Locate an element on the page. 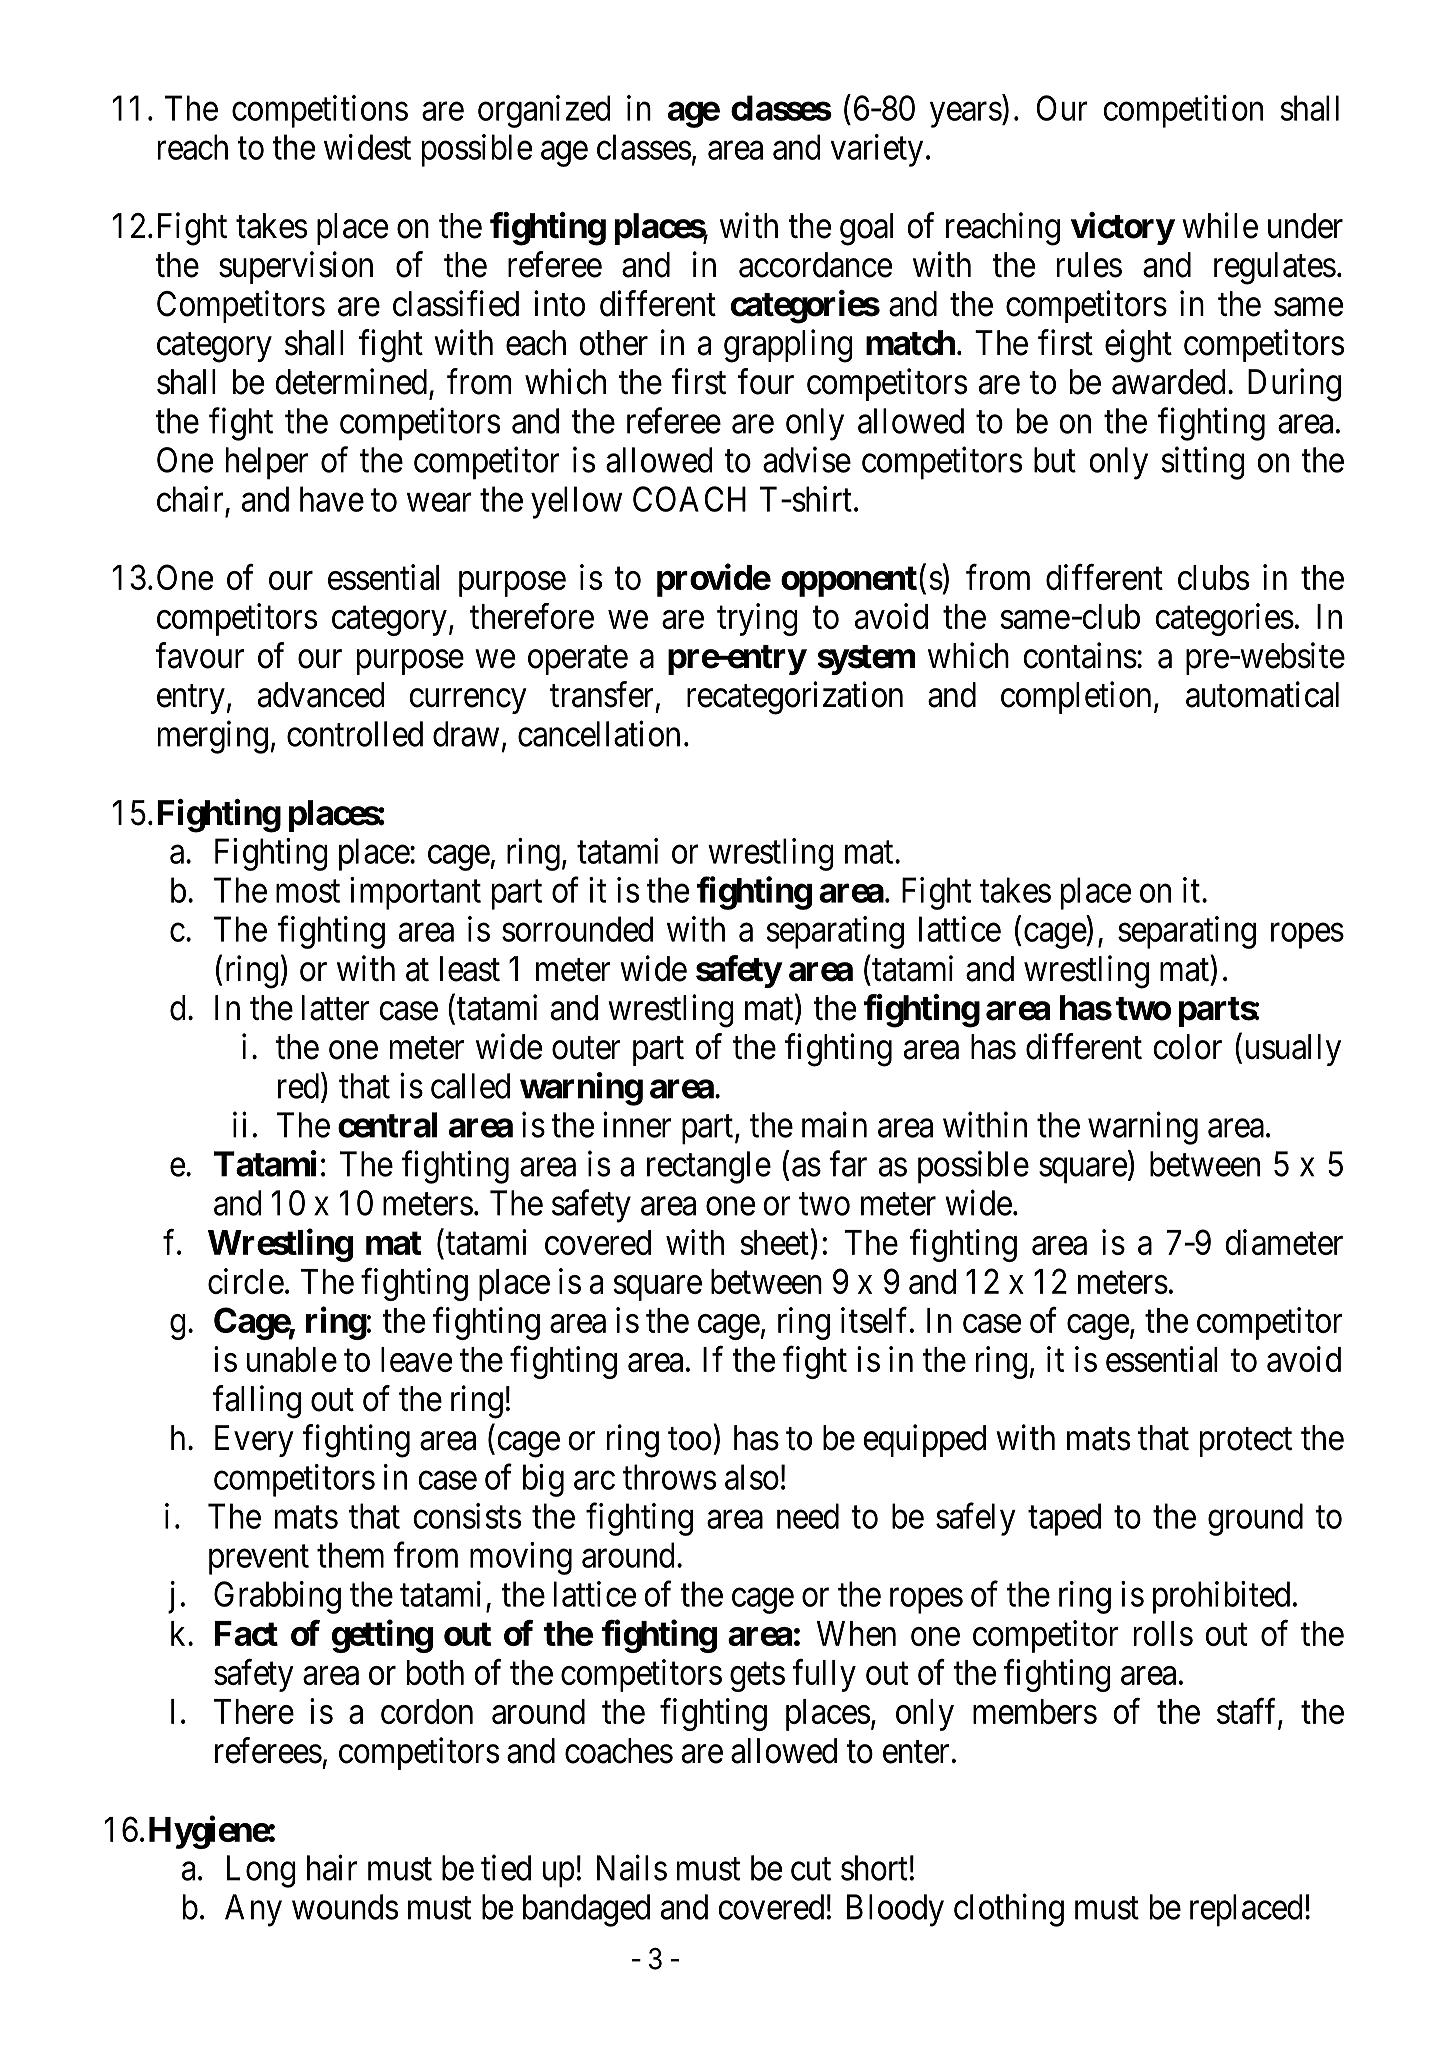 The width and height of the document is (1446, 2045). supervision is located at coordinates (296, 267).
